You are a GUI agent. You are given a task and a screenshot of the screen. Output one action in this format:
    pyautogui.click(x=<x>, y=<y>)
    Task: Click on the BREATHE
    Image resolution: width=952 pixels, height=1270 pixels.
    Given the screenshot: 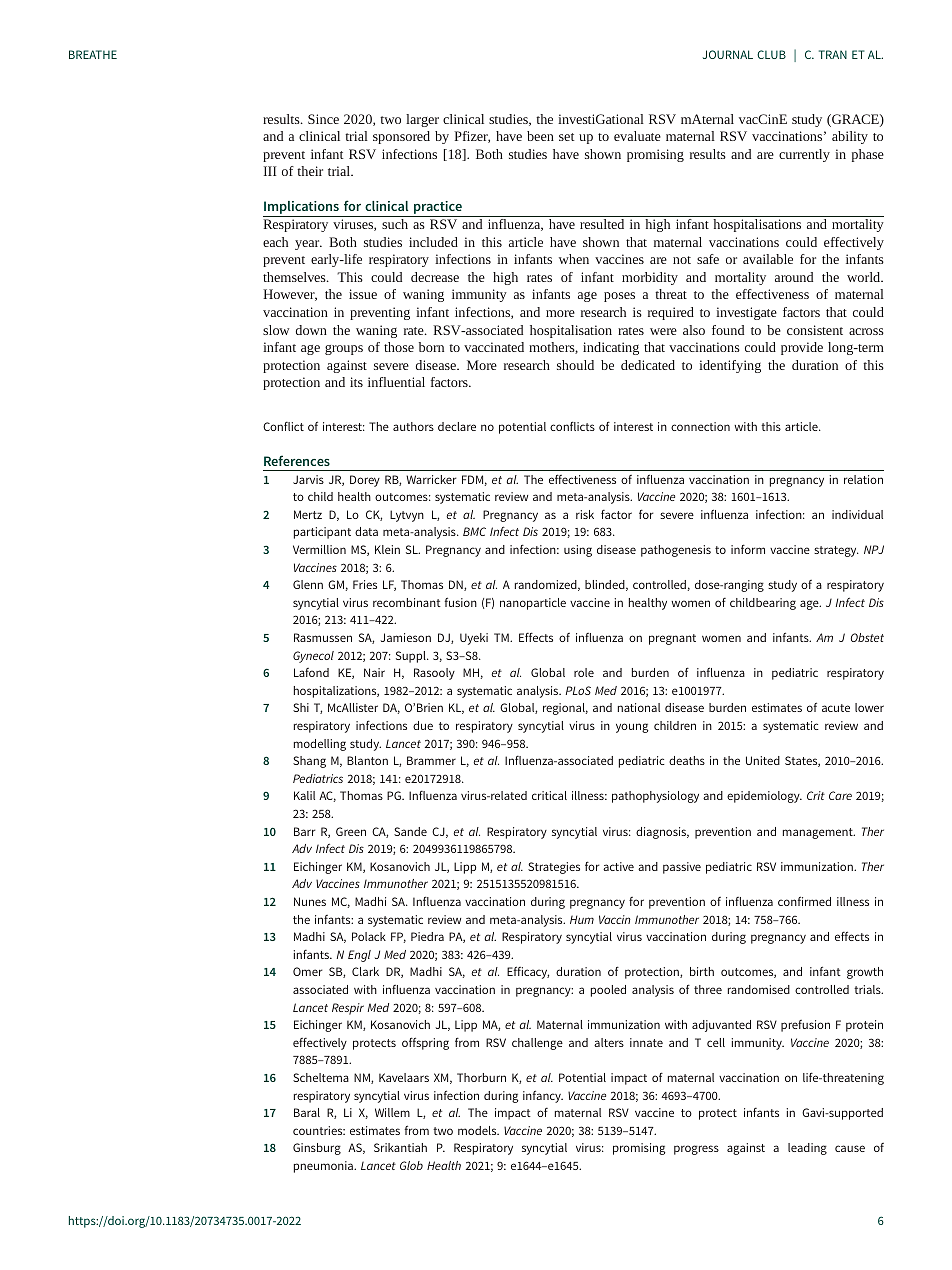 What is the action you would take?
    pyautogui.click(x=93, y=54)
